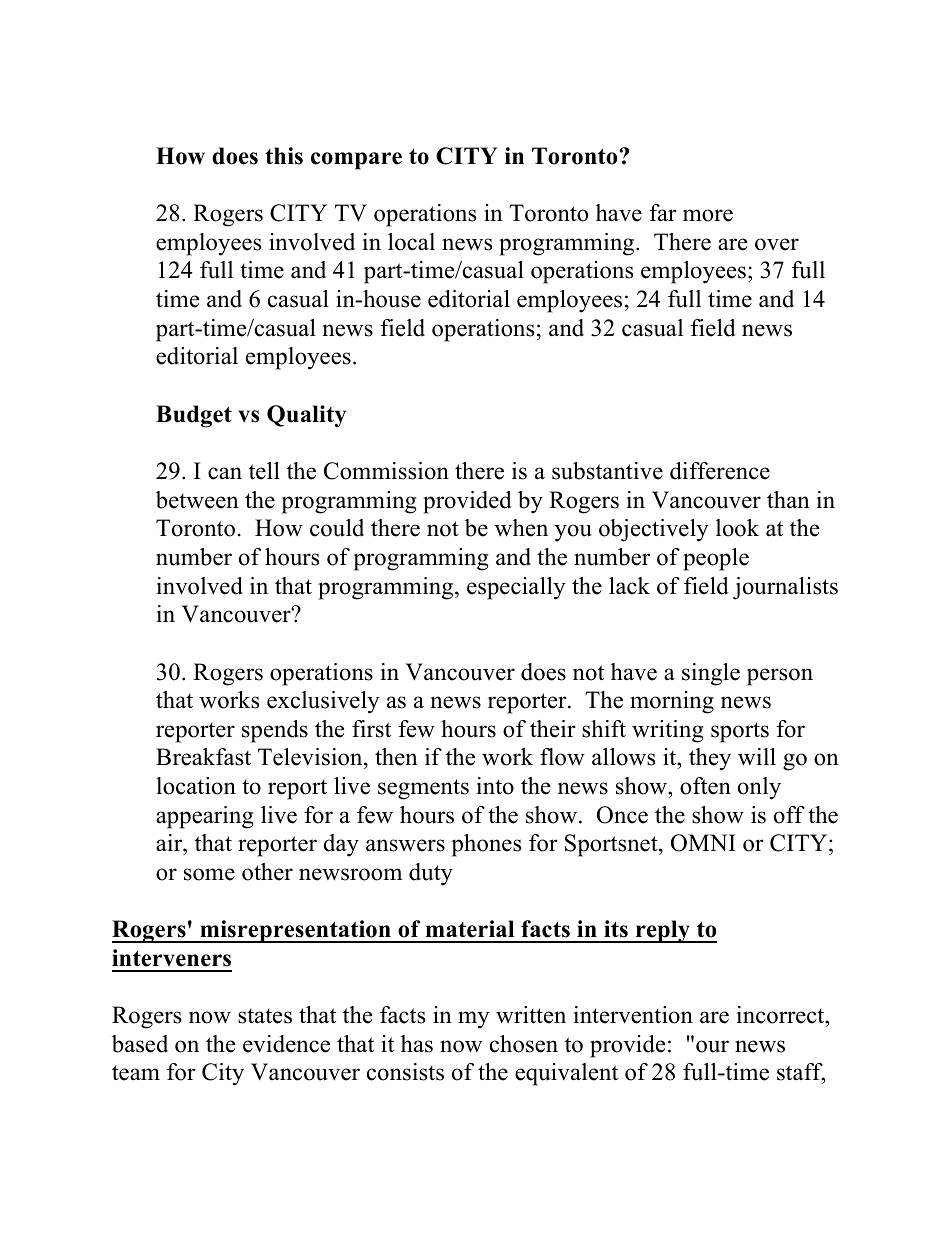  What do you see at coordinates (386, 471) in the document?
I see `Commission` at bounding box center [386, 471].
